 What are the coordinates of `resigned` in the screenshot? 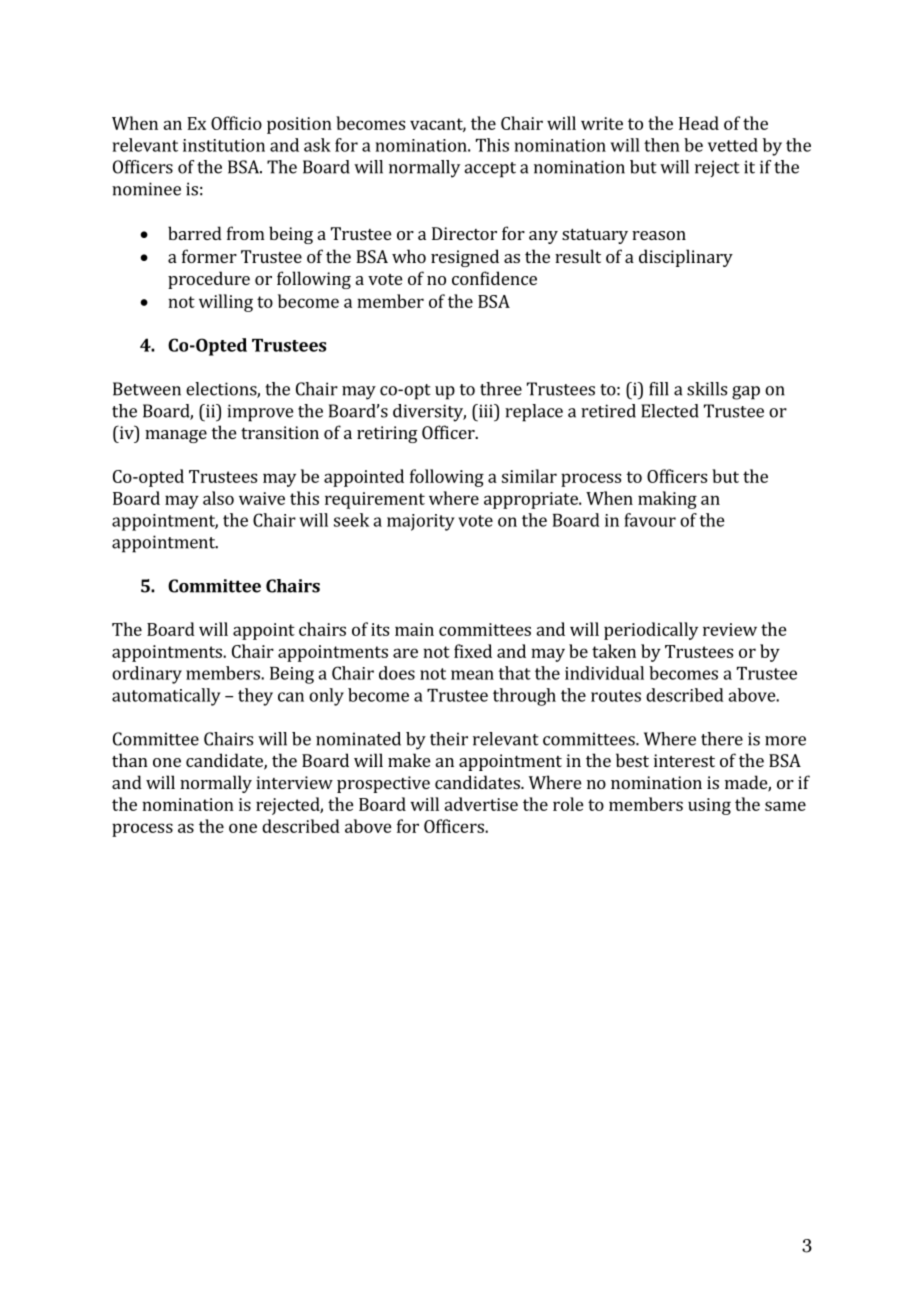 It's located at (465, 258).
